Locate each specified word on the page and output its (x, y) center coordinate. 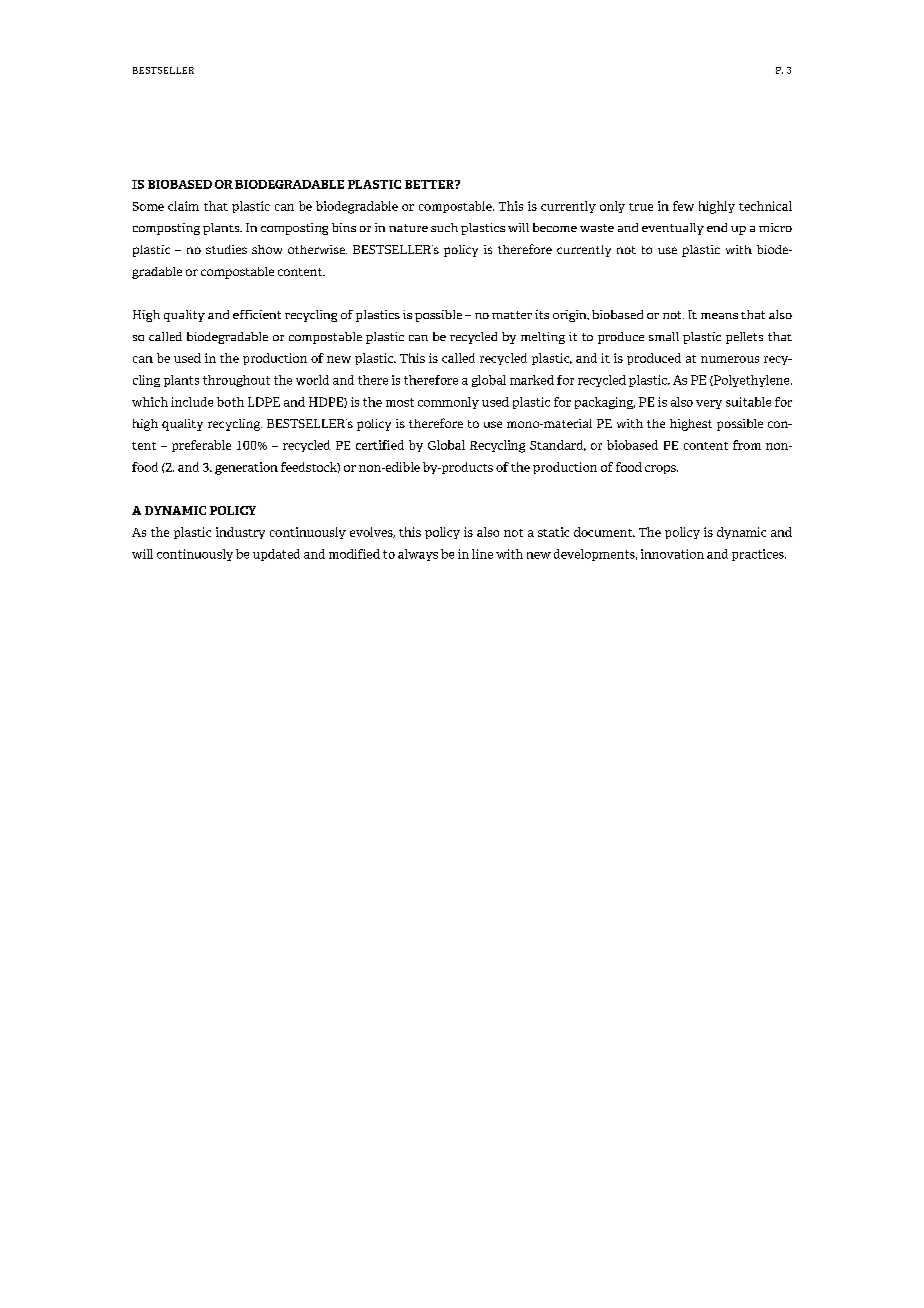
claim (183, 206)
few (683, 206)
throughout (236, 381)
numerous (730, 359)
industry (240, 533)
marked (532, 380)
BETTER (430, 184)
